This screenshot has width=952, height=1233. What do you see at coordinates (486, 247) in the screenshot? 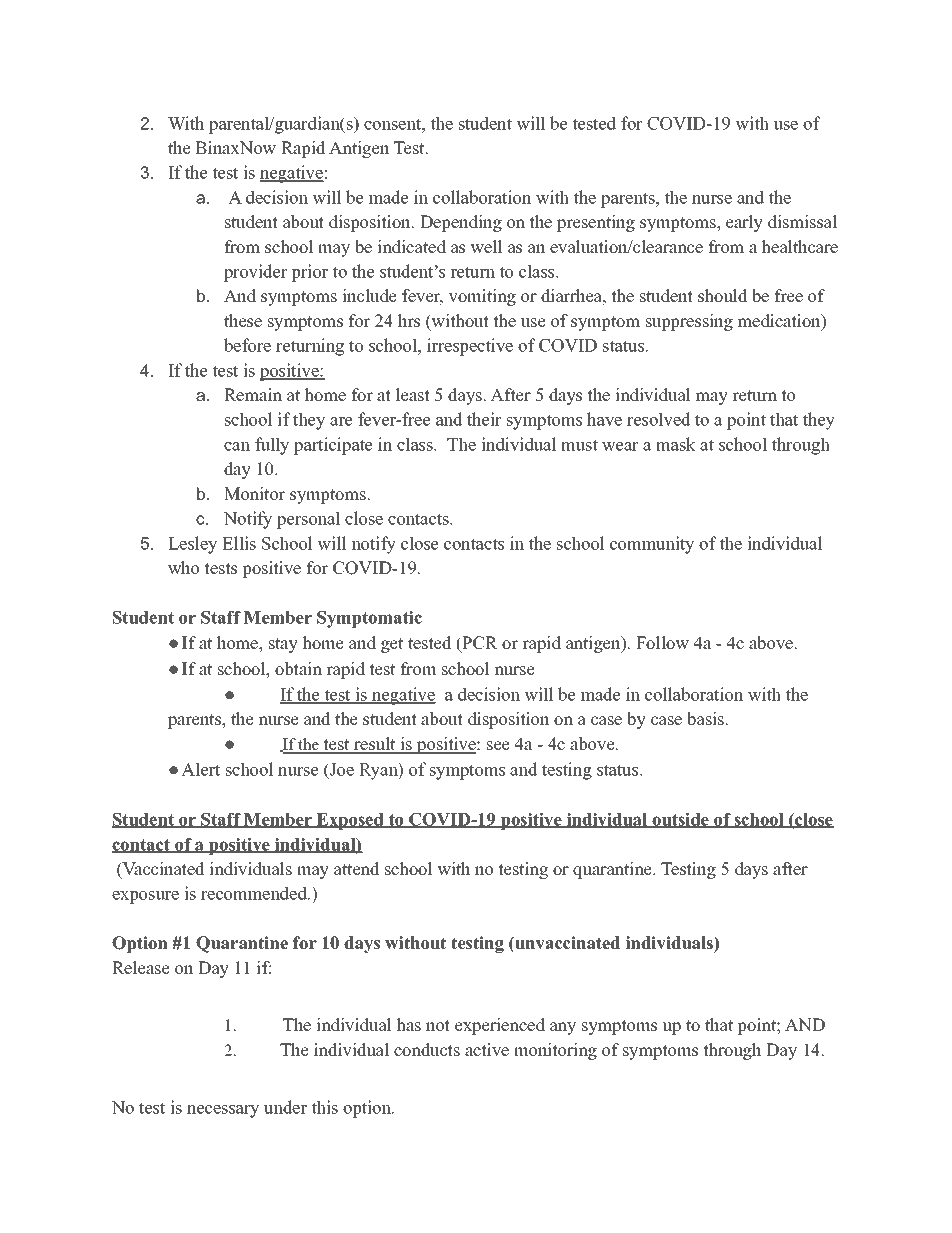
I see `well` at bounding box center [486, 247].
